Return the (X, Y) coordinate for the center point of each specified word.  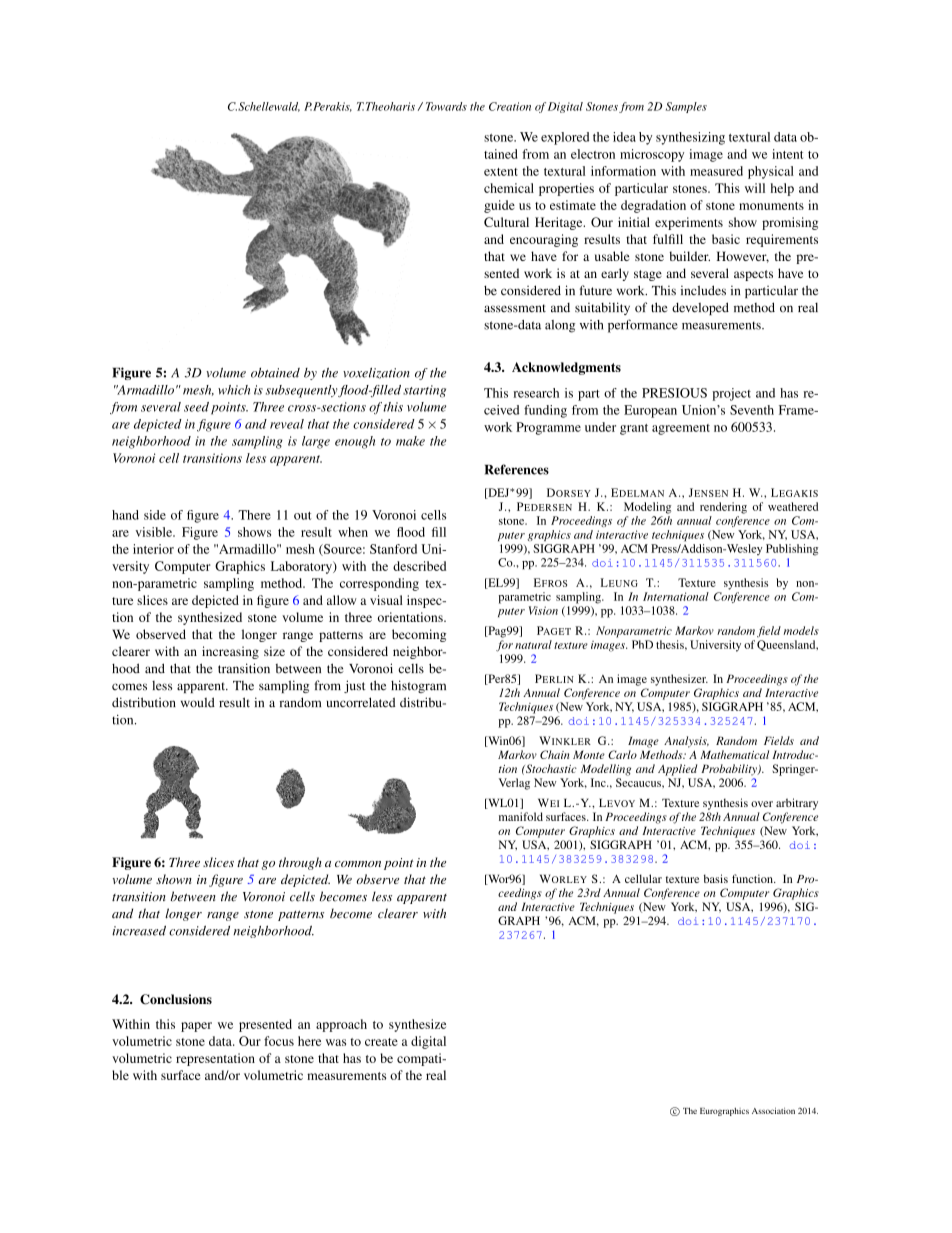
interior (153, 549)
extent (501, 172)
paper (196, 1027)
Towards (446, 106)
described (419, 566)
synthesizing (690, 138)
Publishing (792, 550)
